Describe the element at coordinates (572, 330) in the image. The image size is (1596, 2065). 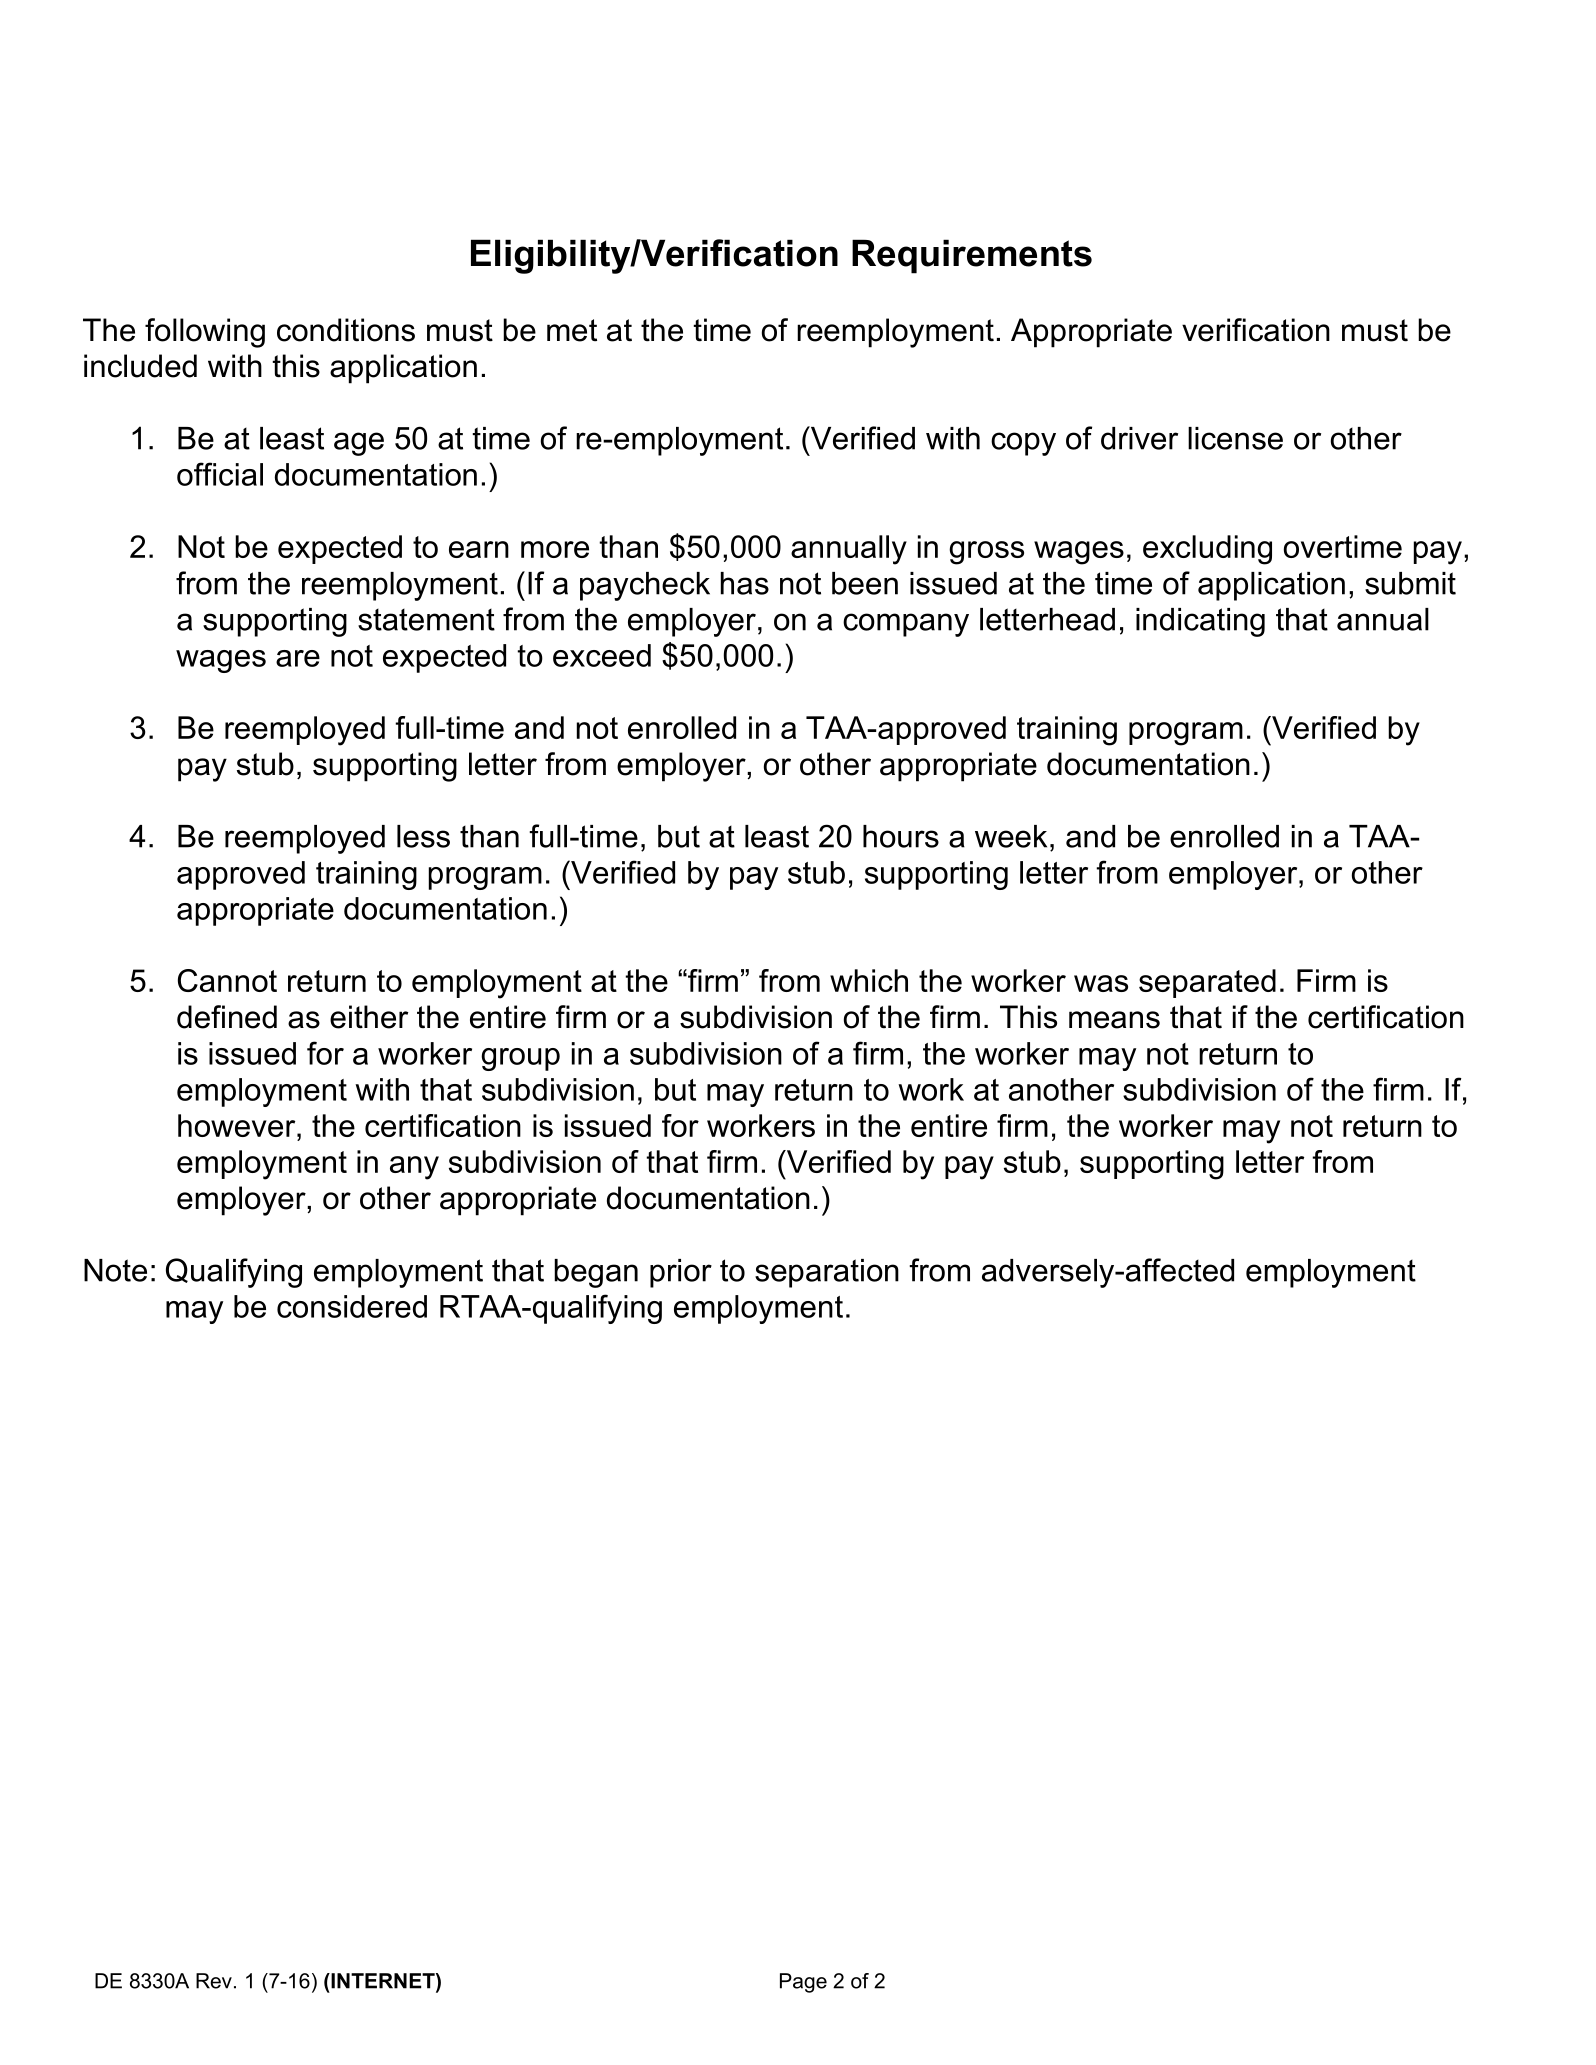
I see `met` at that location.
